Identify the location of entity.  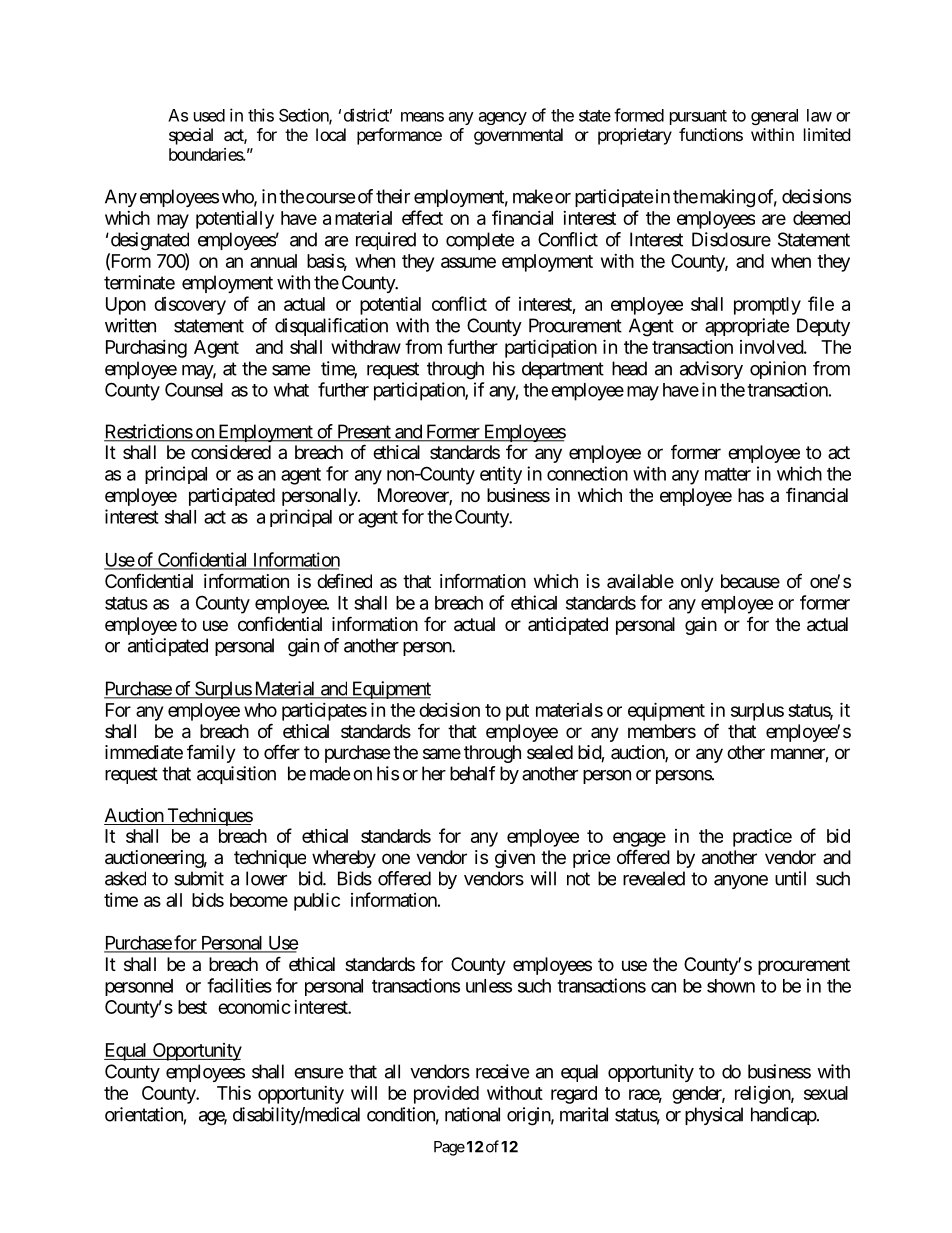
(501, 475).
